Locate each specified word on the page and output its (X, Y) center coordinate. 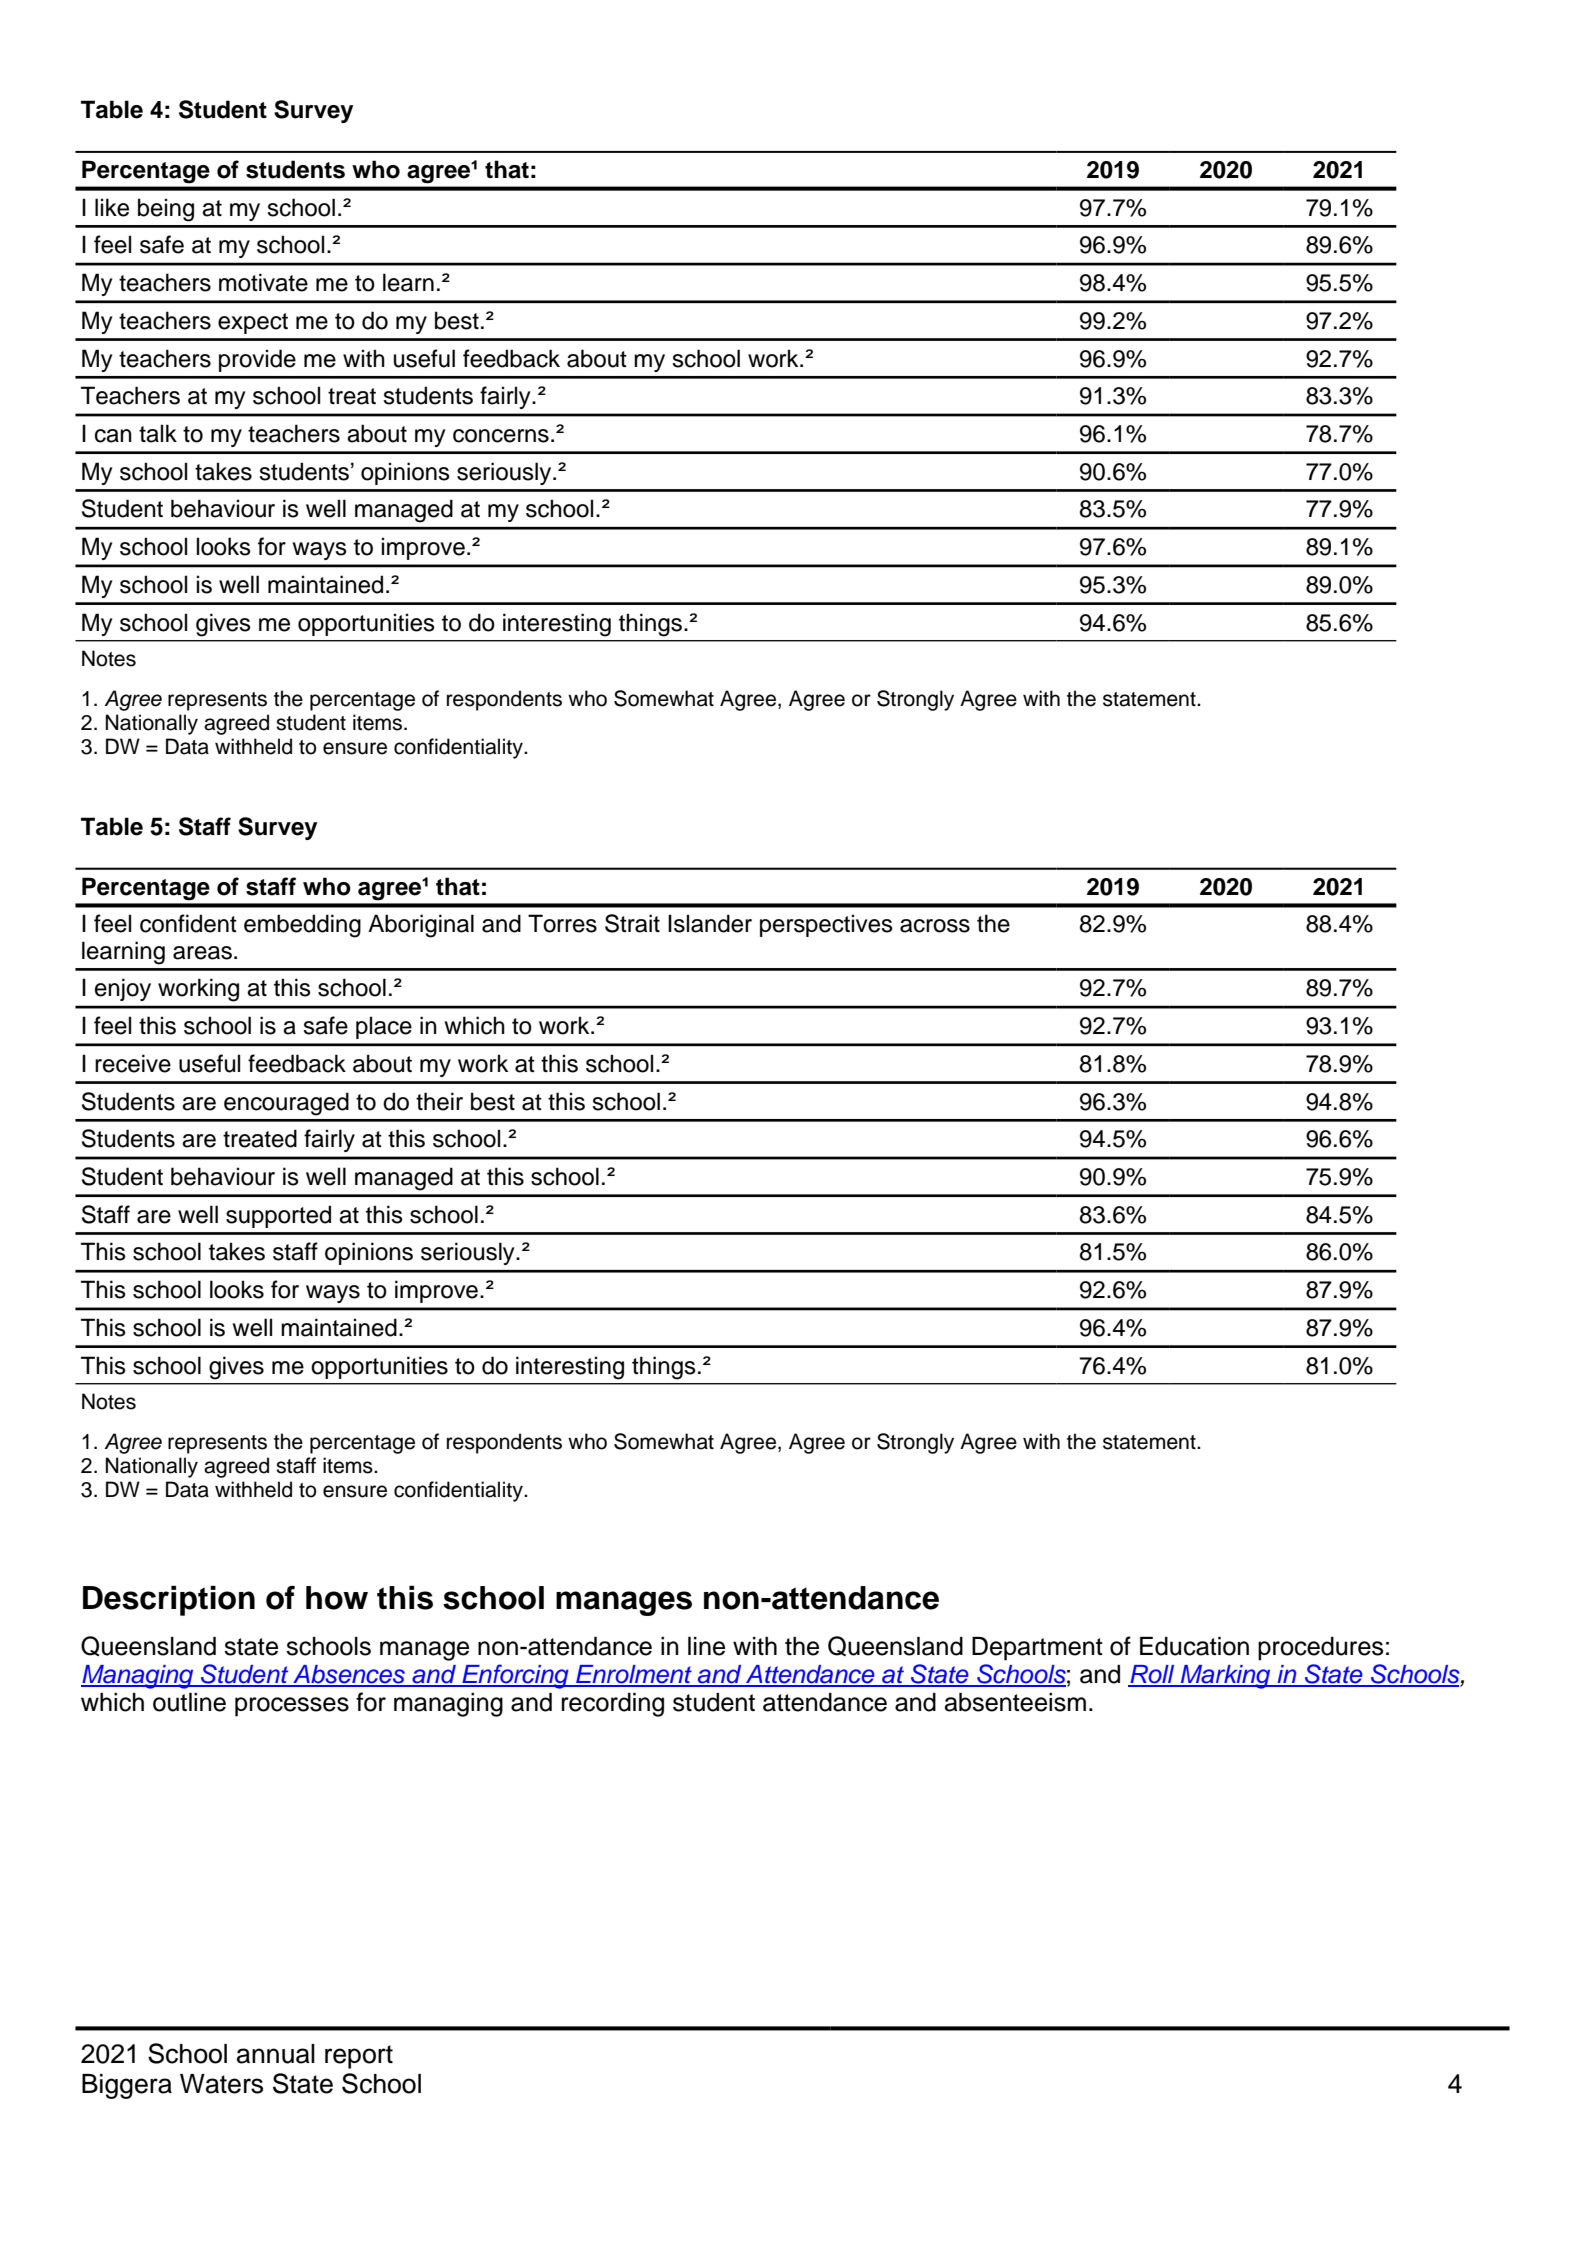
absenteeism (1015, 1702)
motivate (263, 282)
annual (276, 2054)
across (935, 926)
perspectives (826, 925)
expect (253, 323)
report (359, 2057)
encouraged (286, 1104)
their (439, 1101)
